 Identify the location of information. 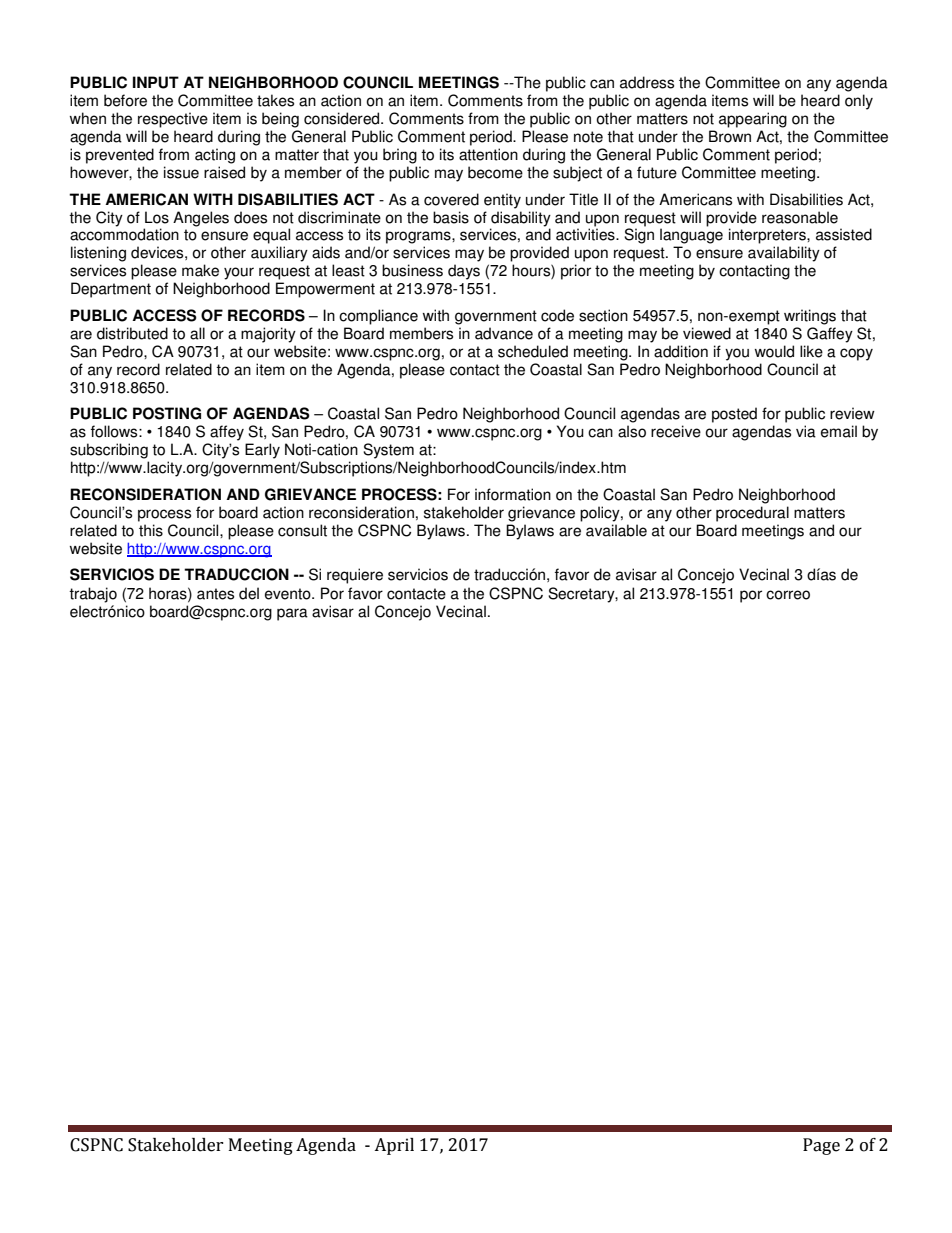
(513, 494).
